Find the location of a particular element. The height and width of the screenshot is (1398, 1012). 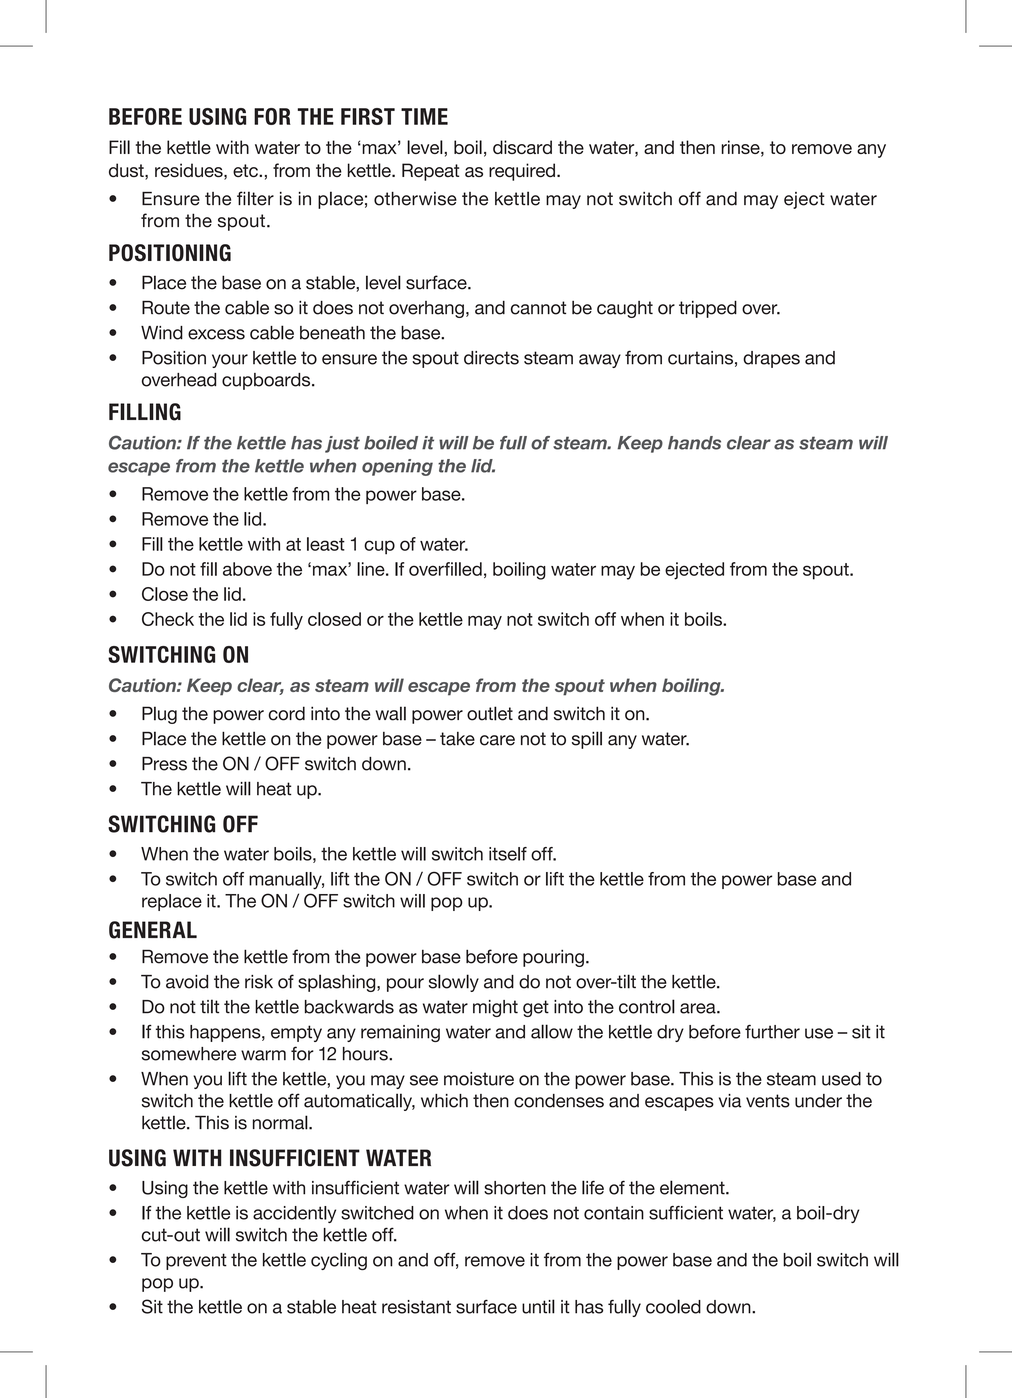

etc is located at coordinates (246, 170).
